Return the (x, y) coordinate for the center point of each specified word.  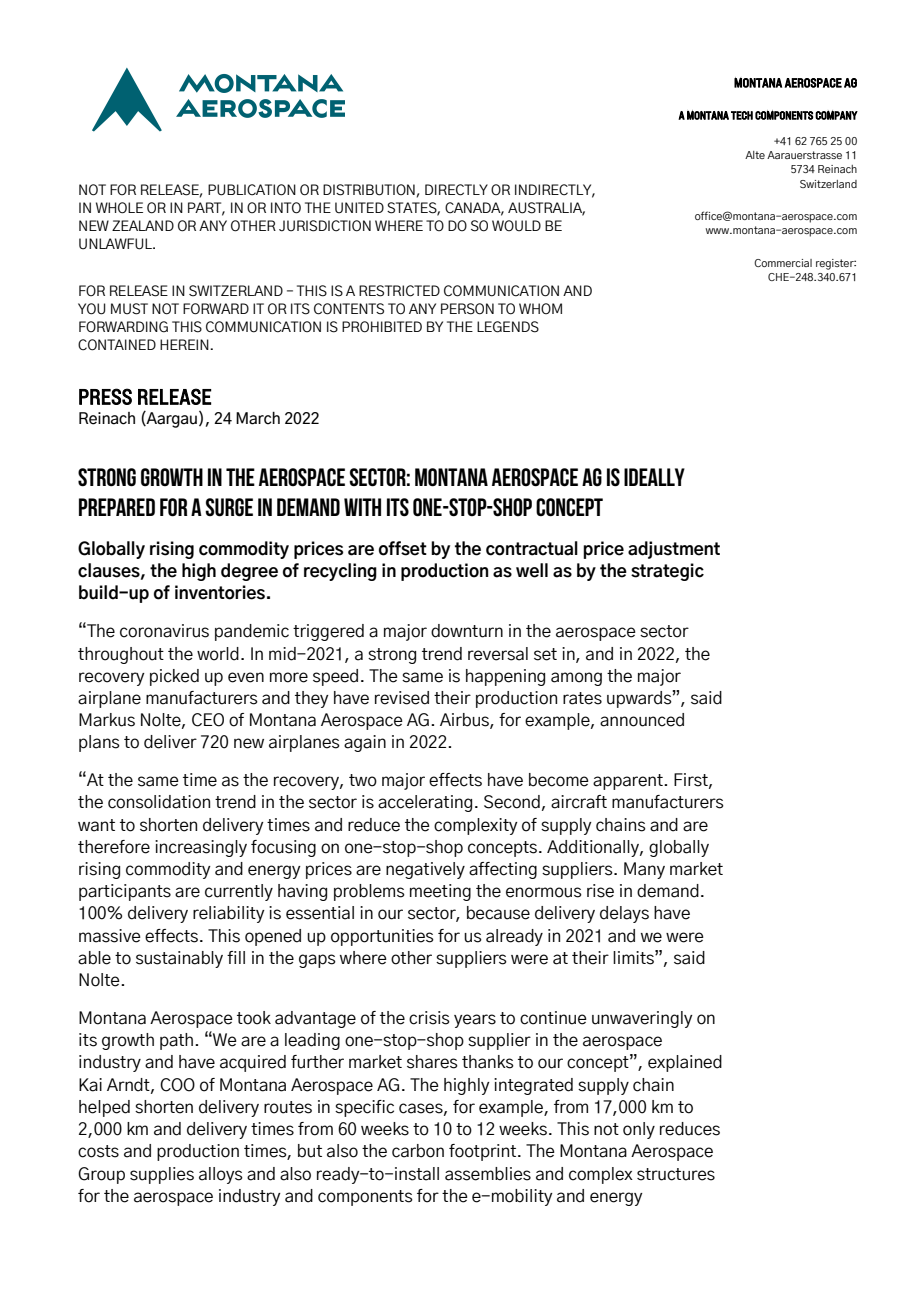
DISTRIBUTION (369, 190)
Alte (755, 155)
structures (676, 1174)
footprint (484, 1152)
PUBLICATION (252, 190)
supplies (162, 1175)
